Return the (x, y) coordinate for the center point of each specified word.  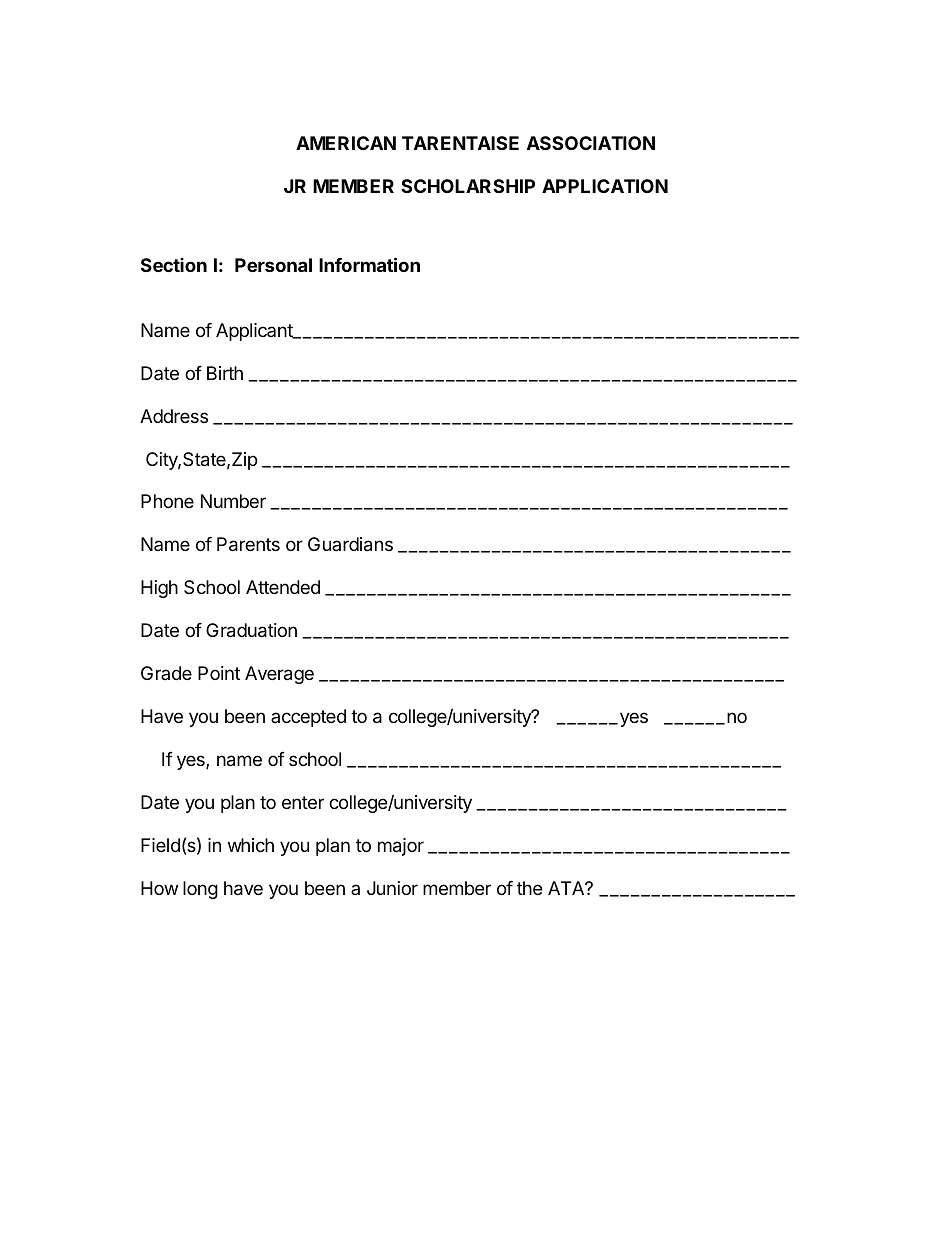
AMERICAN (346, 143)
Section (174, 265)
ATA (567, 888)
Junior (392, 888)
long (200, 890)
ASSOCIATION (591, 143)
